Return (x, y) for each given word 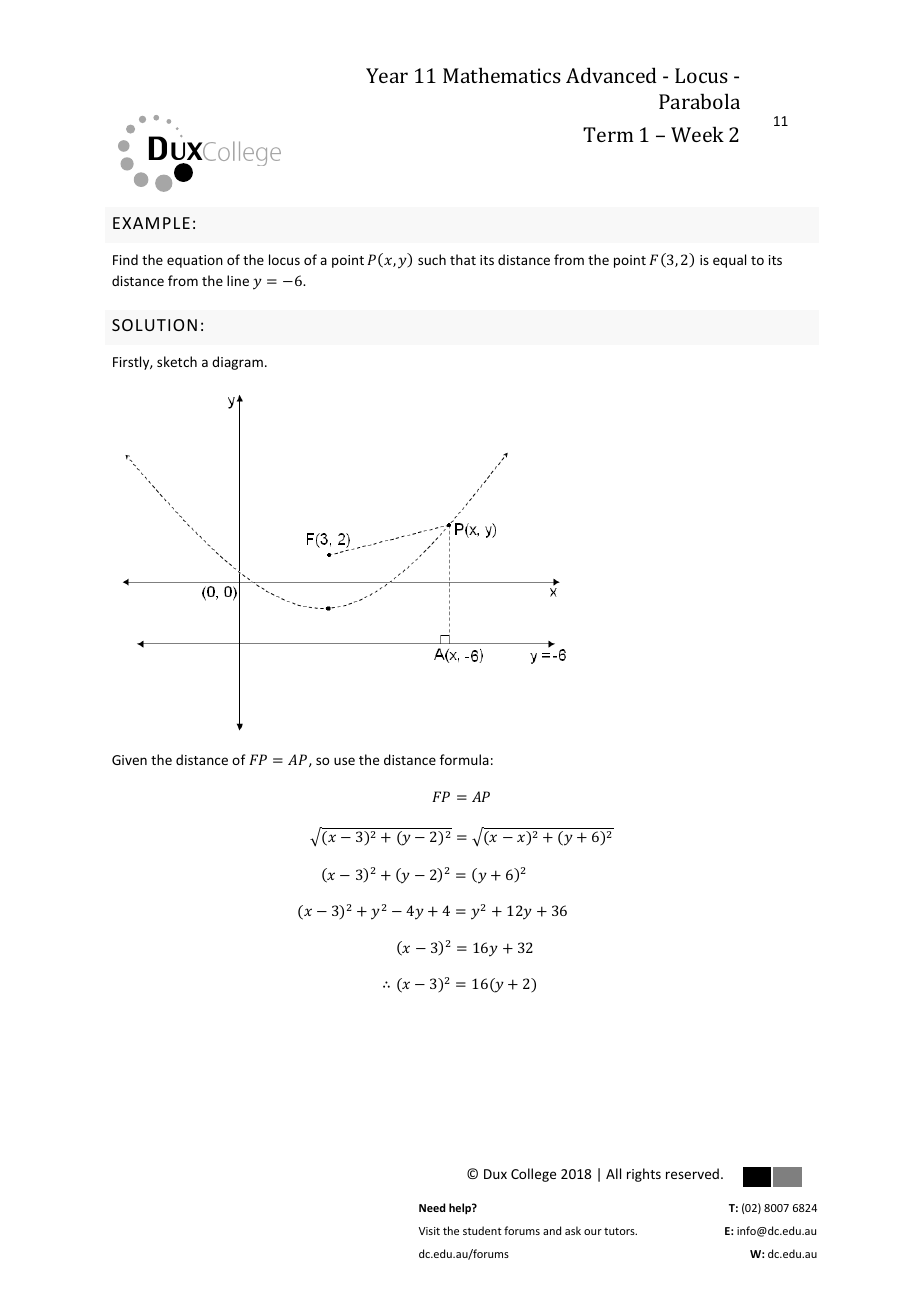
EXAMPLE (151, 223)
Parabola (699, 101)
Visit (429, 1231)
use (344, 761)
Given (129, 760)
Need (432, 1207)
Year (387, 75)
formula (464, 759)
